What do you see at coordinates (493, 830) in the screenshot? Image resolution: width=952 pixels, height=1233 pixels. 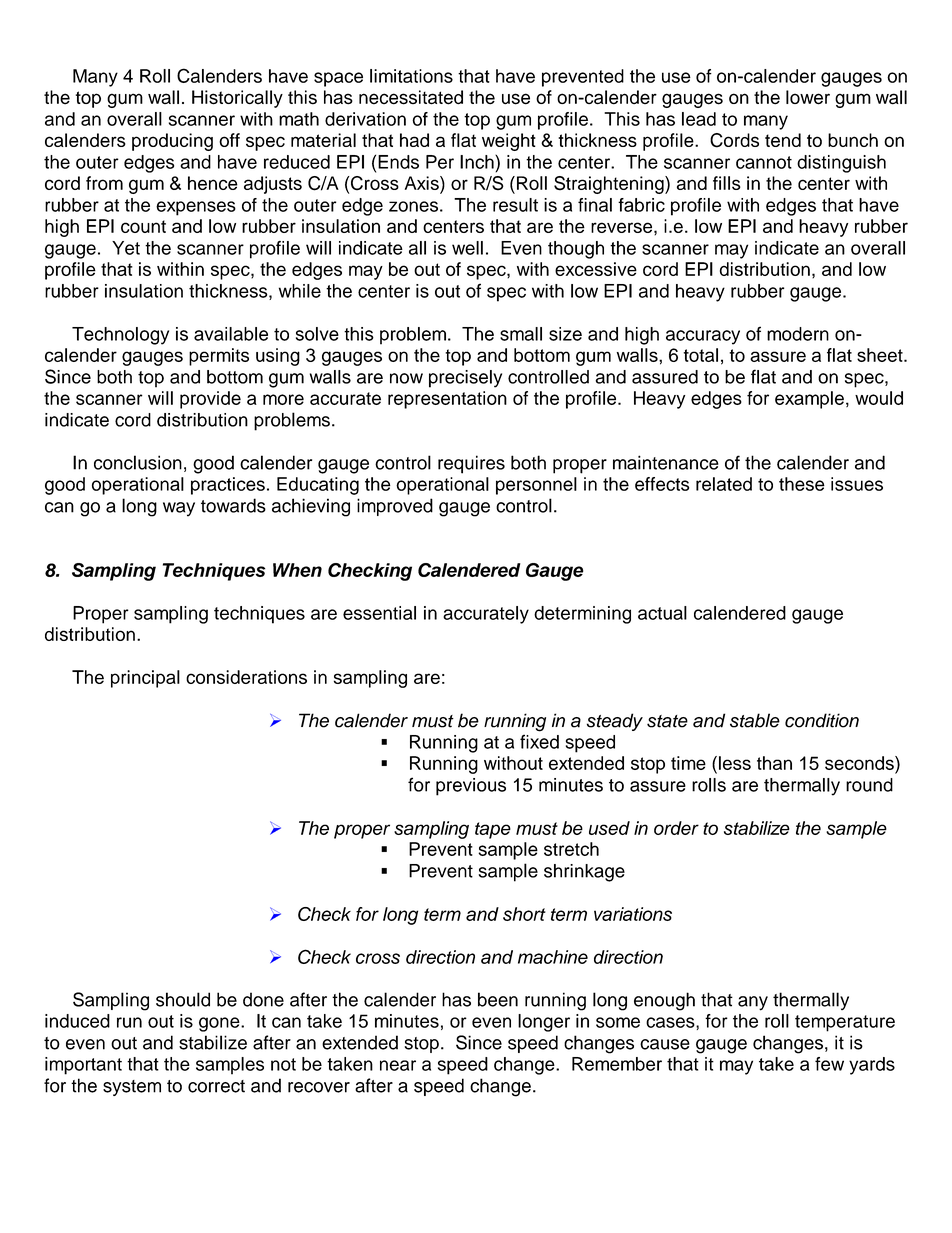 I see `tape` at bounding box center [493, 830].
